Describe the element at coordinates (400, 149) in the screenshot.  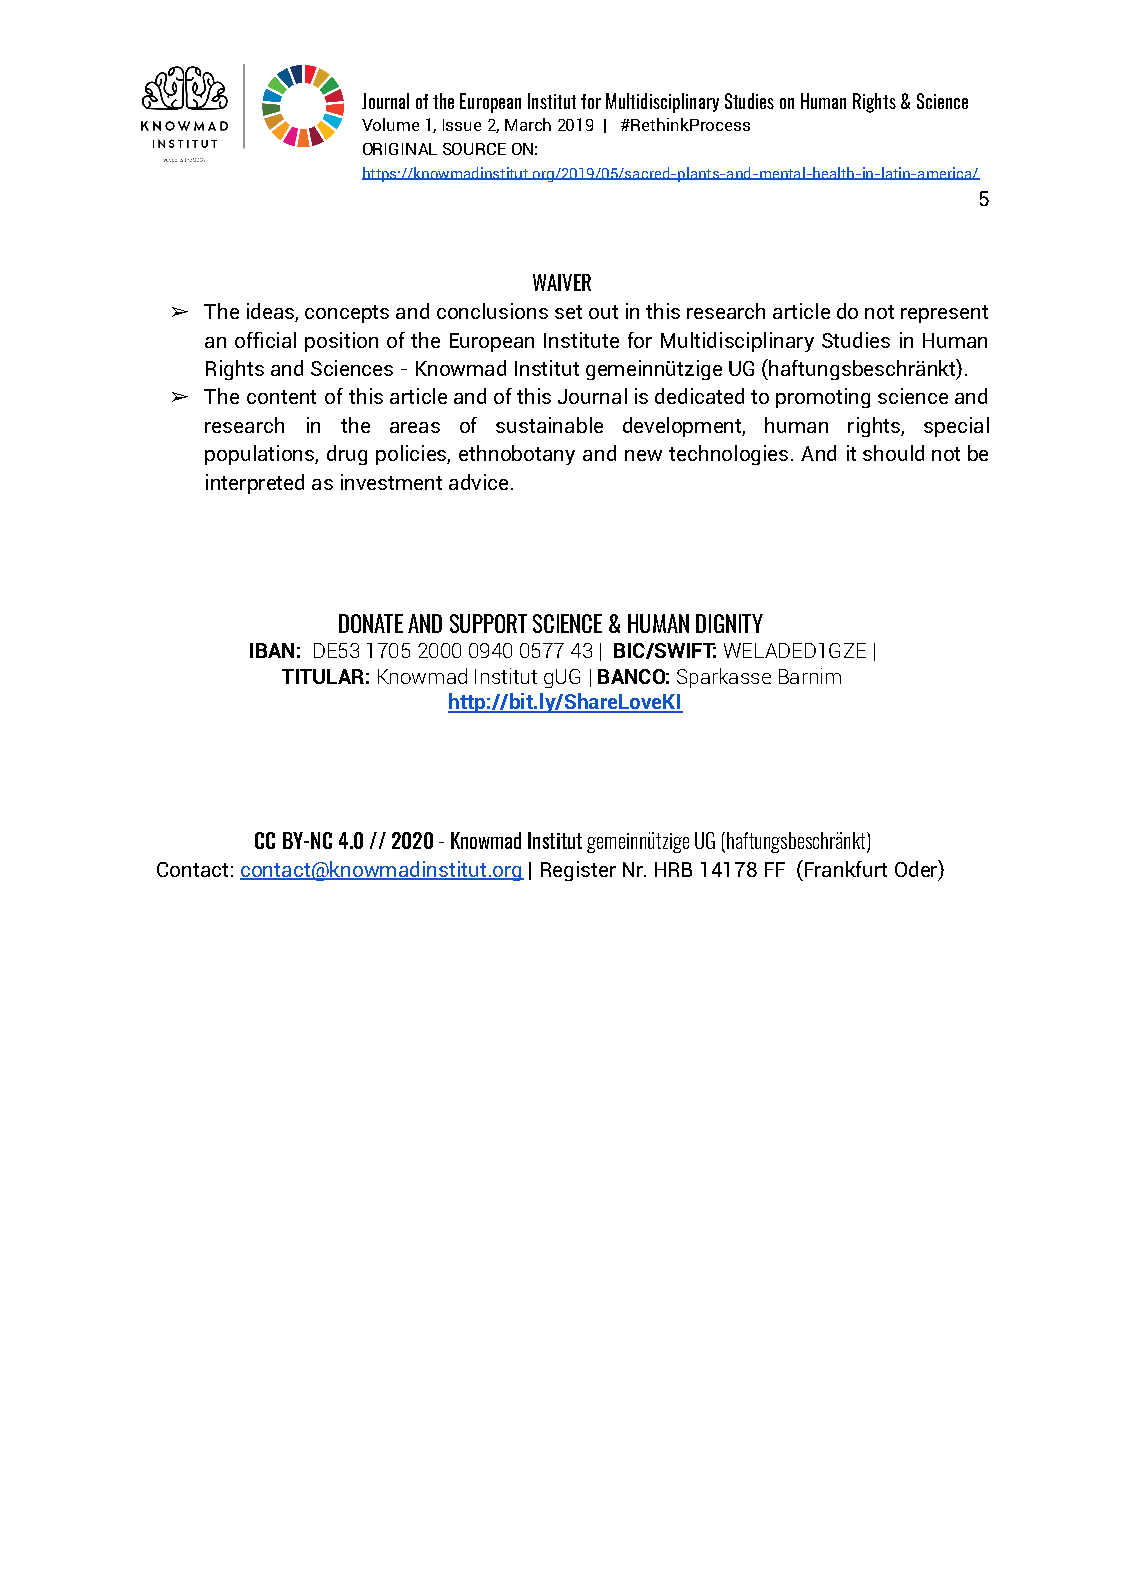
I see `ORIGINAL` at that location.
